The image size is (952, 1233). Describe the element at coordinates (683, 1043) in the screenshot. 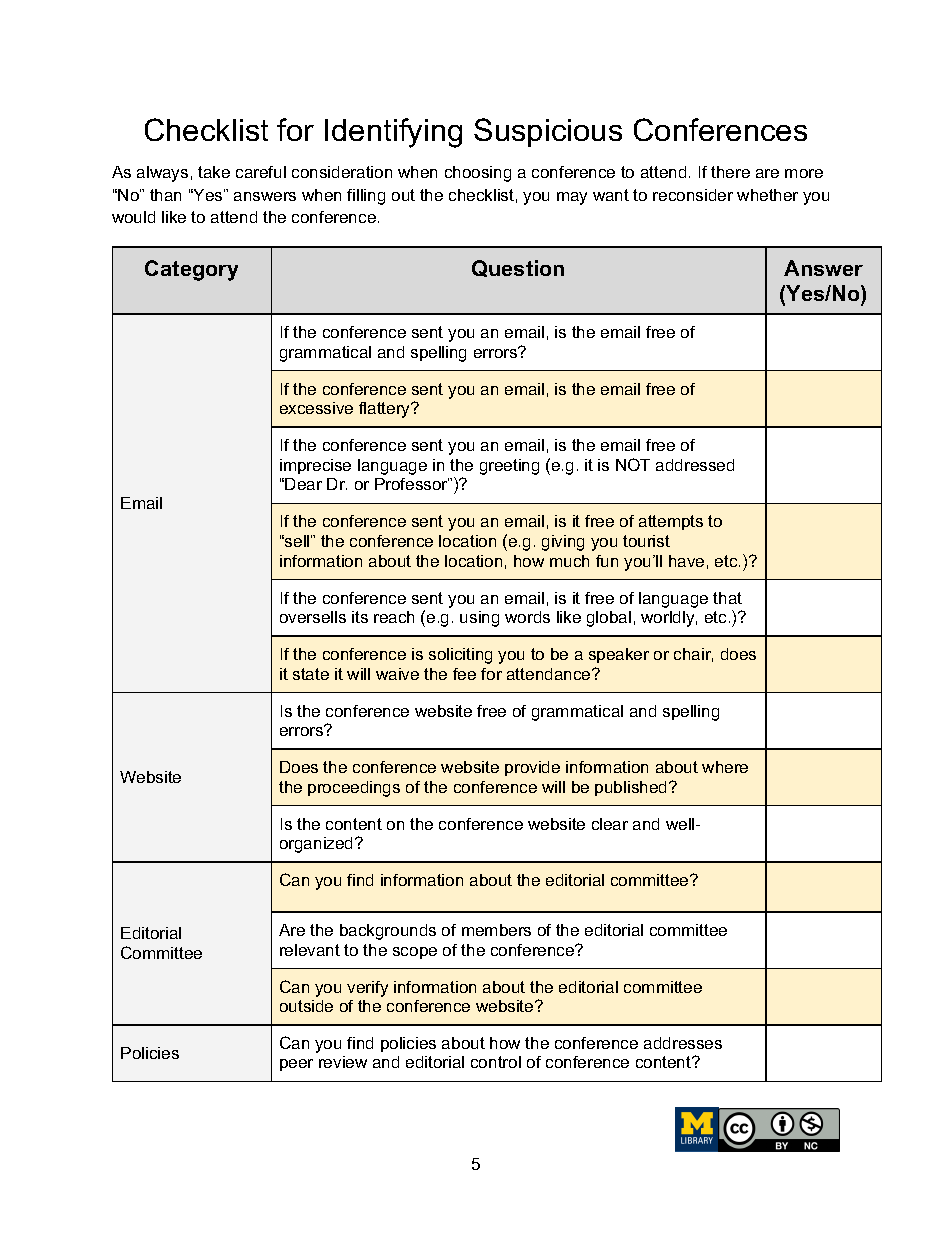

I see `addresses` at that location.
